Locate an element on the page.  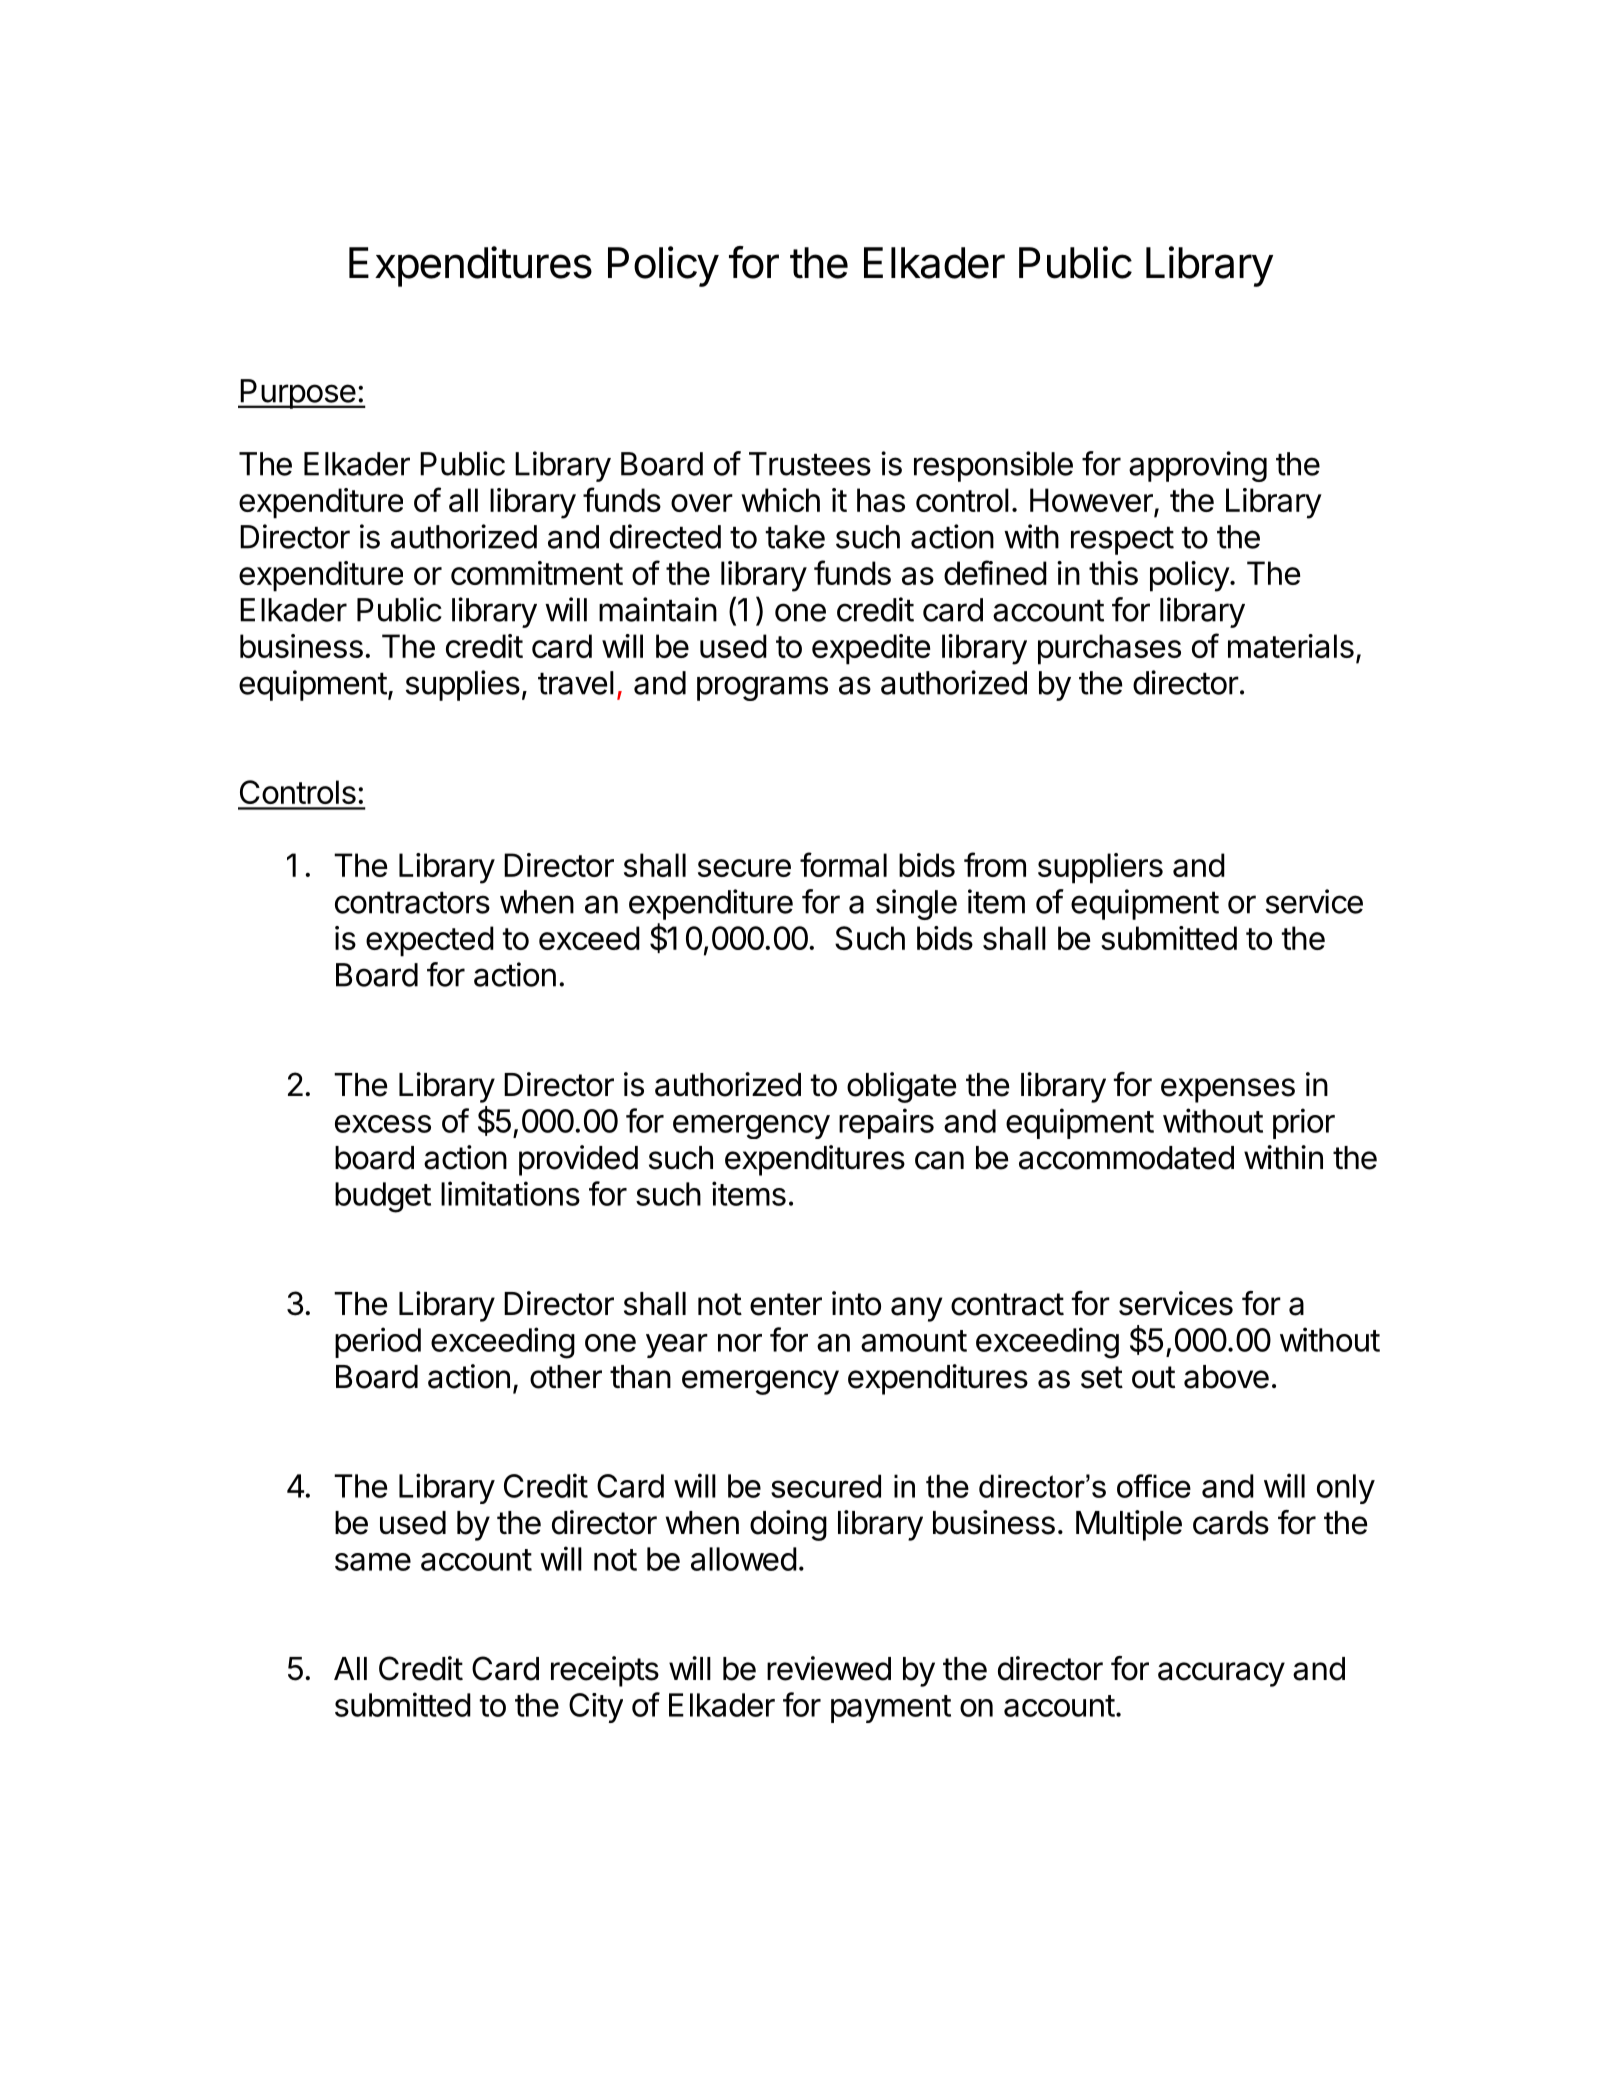
approving is located at coordinates (1198, 466).
